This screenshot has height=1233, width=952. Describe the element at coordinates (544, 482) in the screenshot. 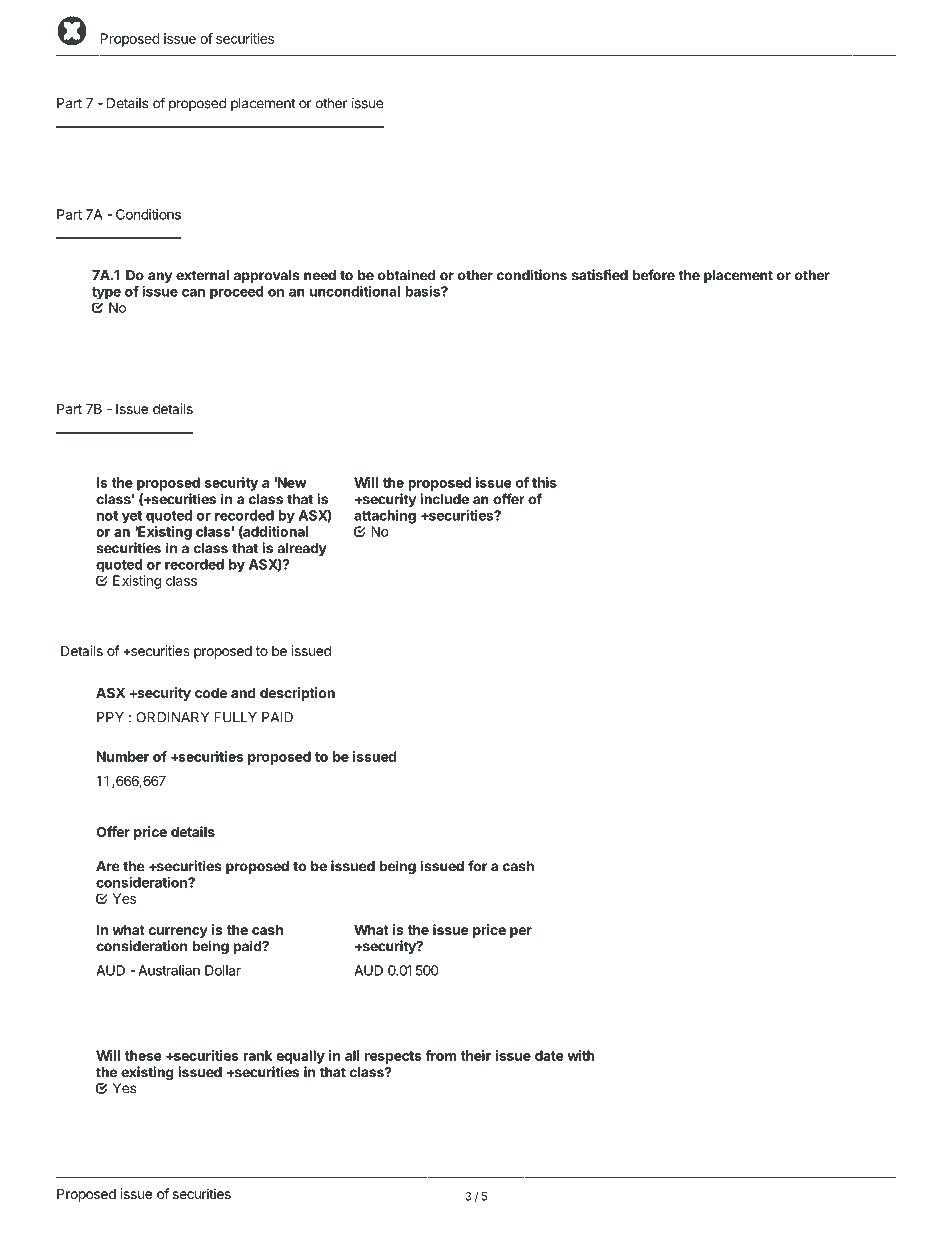

I see `this` at that location.
